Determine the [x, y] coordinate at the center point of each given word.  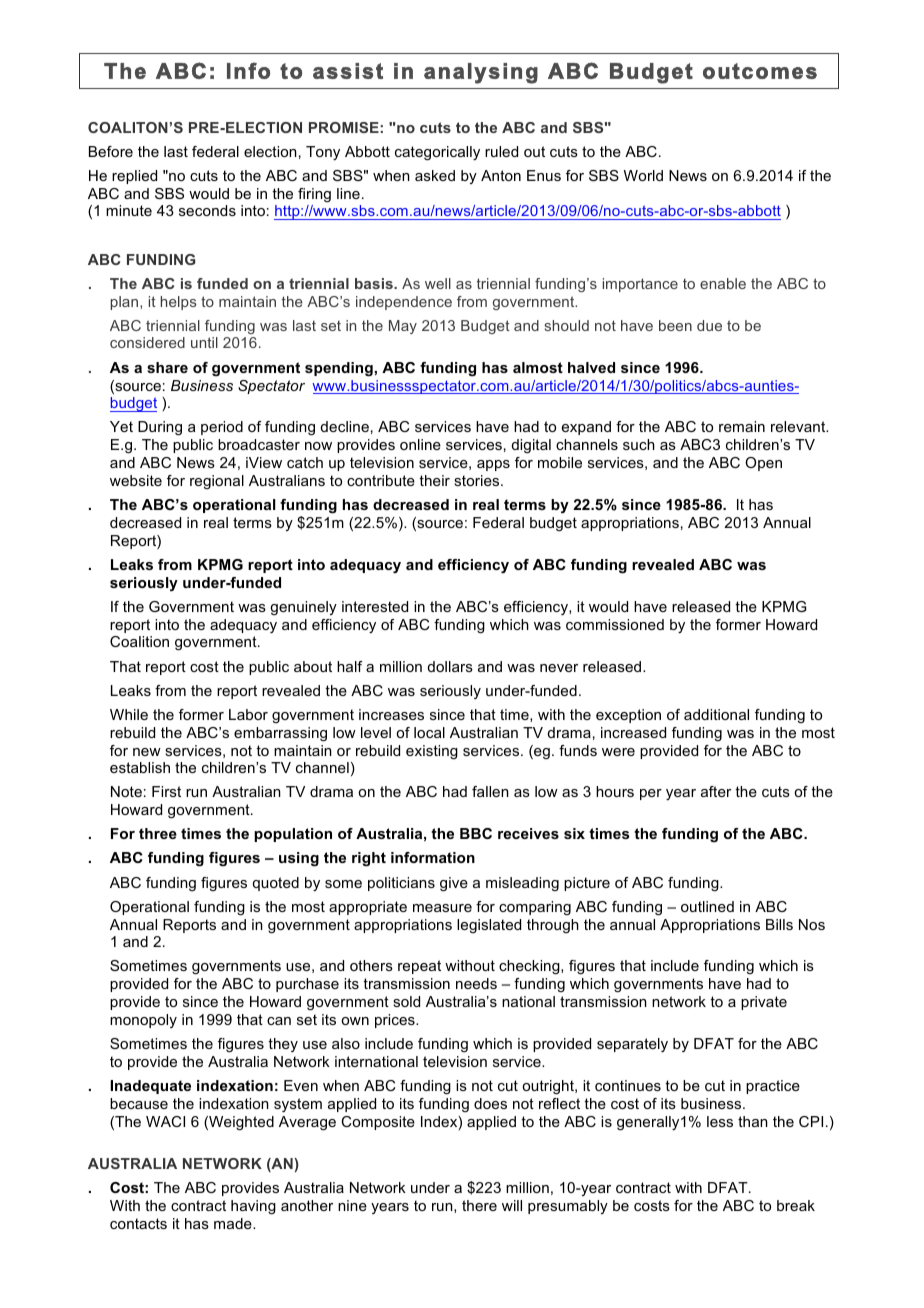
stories [478, 480]
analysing [481, 73]
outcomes [760, 71]
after [716, 791]
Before [111, 151]
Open [763, 464]
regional [217, 482]
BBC [476, 833]
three [158, 833]
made [234, 1223]
